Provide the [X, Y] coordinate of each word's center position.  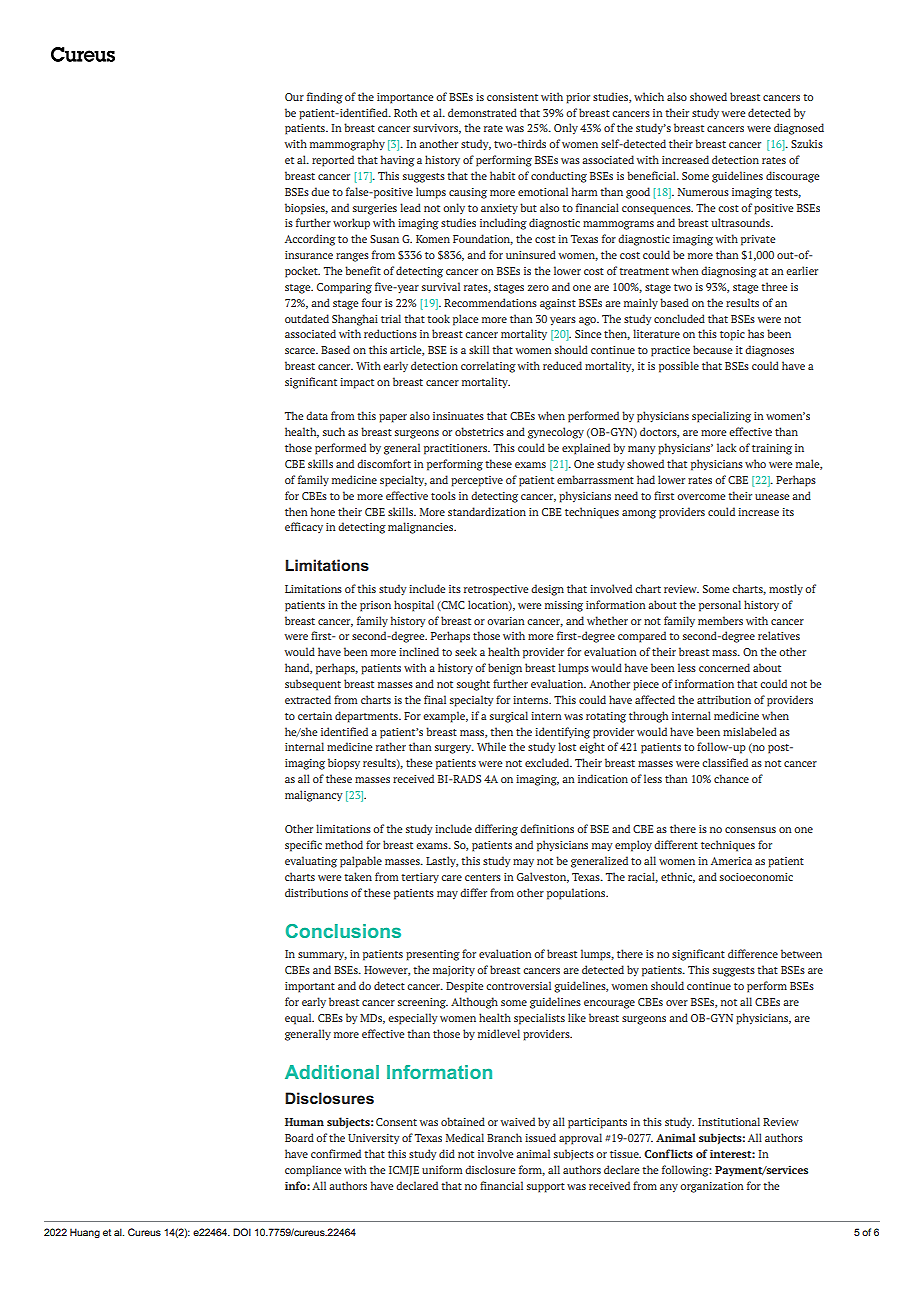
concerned [724, 667]
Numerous [703, 192]
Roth [405, 112]
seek [466, 651]
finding [325, 98]
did [447, 1153]
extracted [308, 699]
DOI [242, 1232]
